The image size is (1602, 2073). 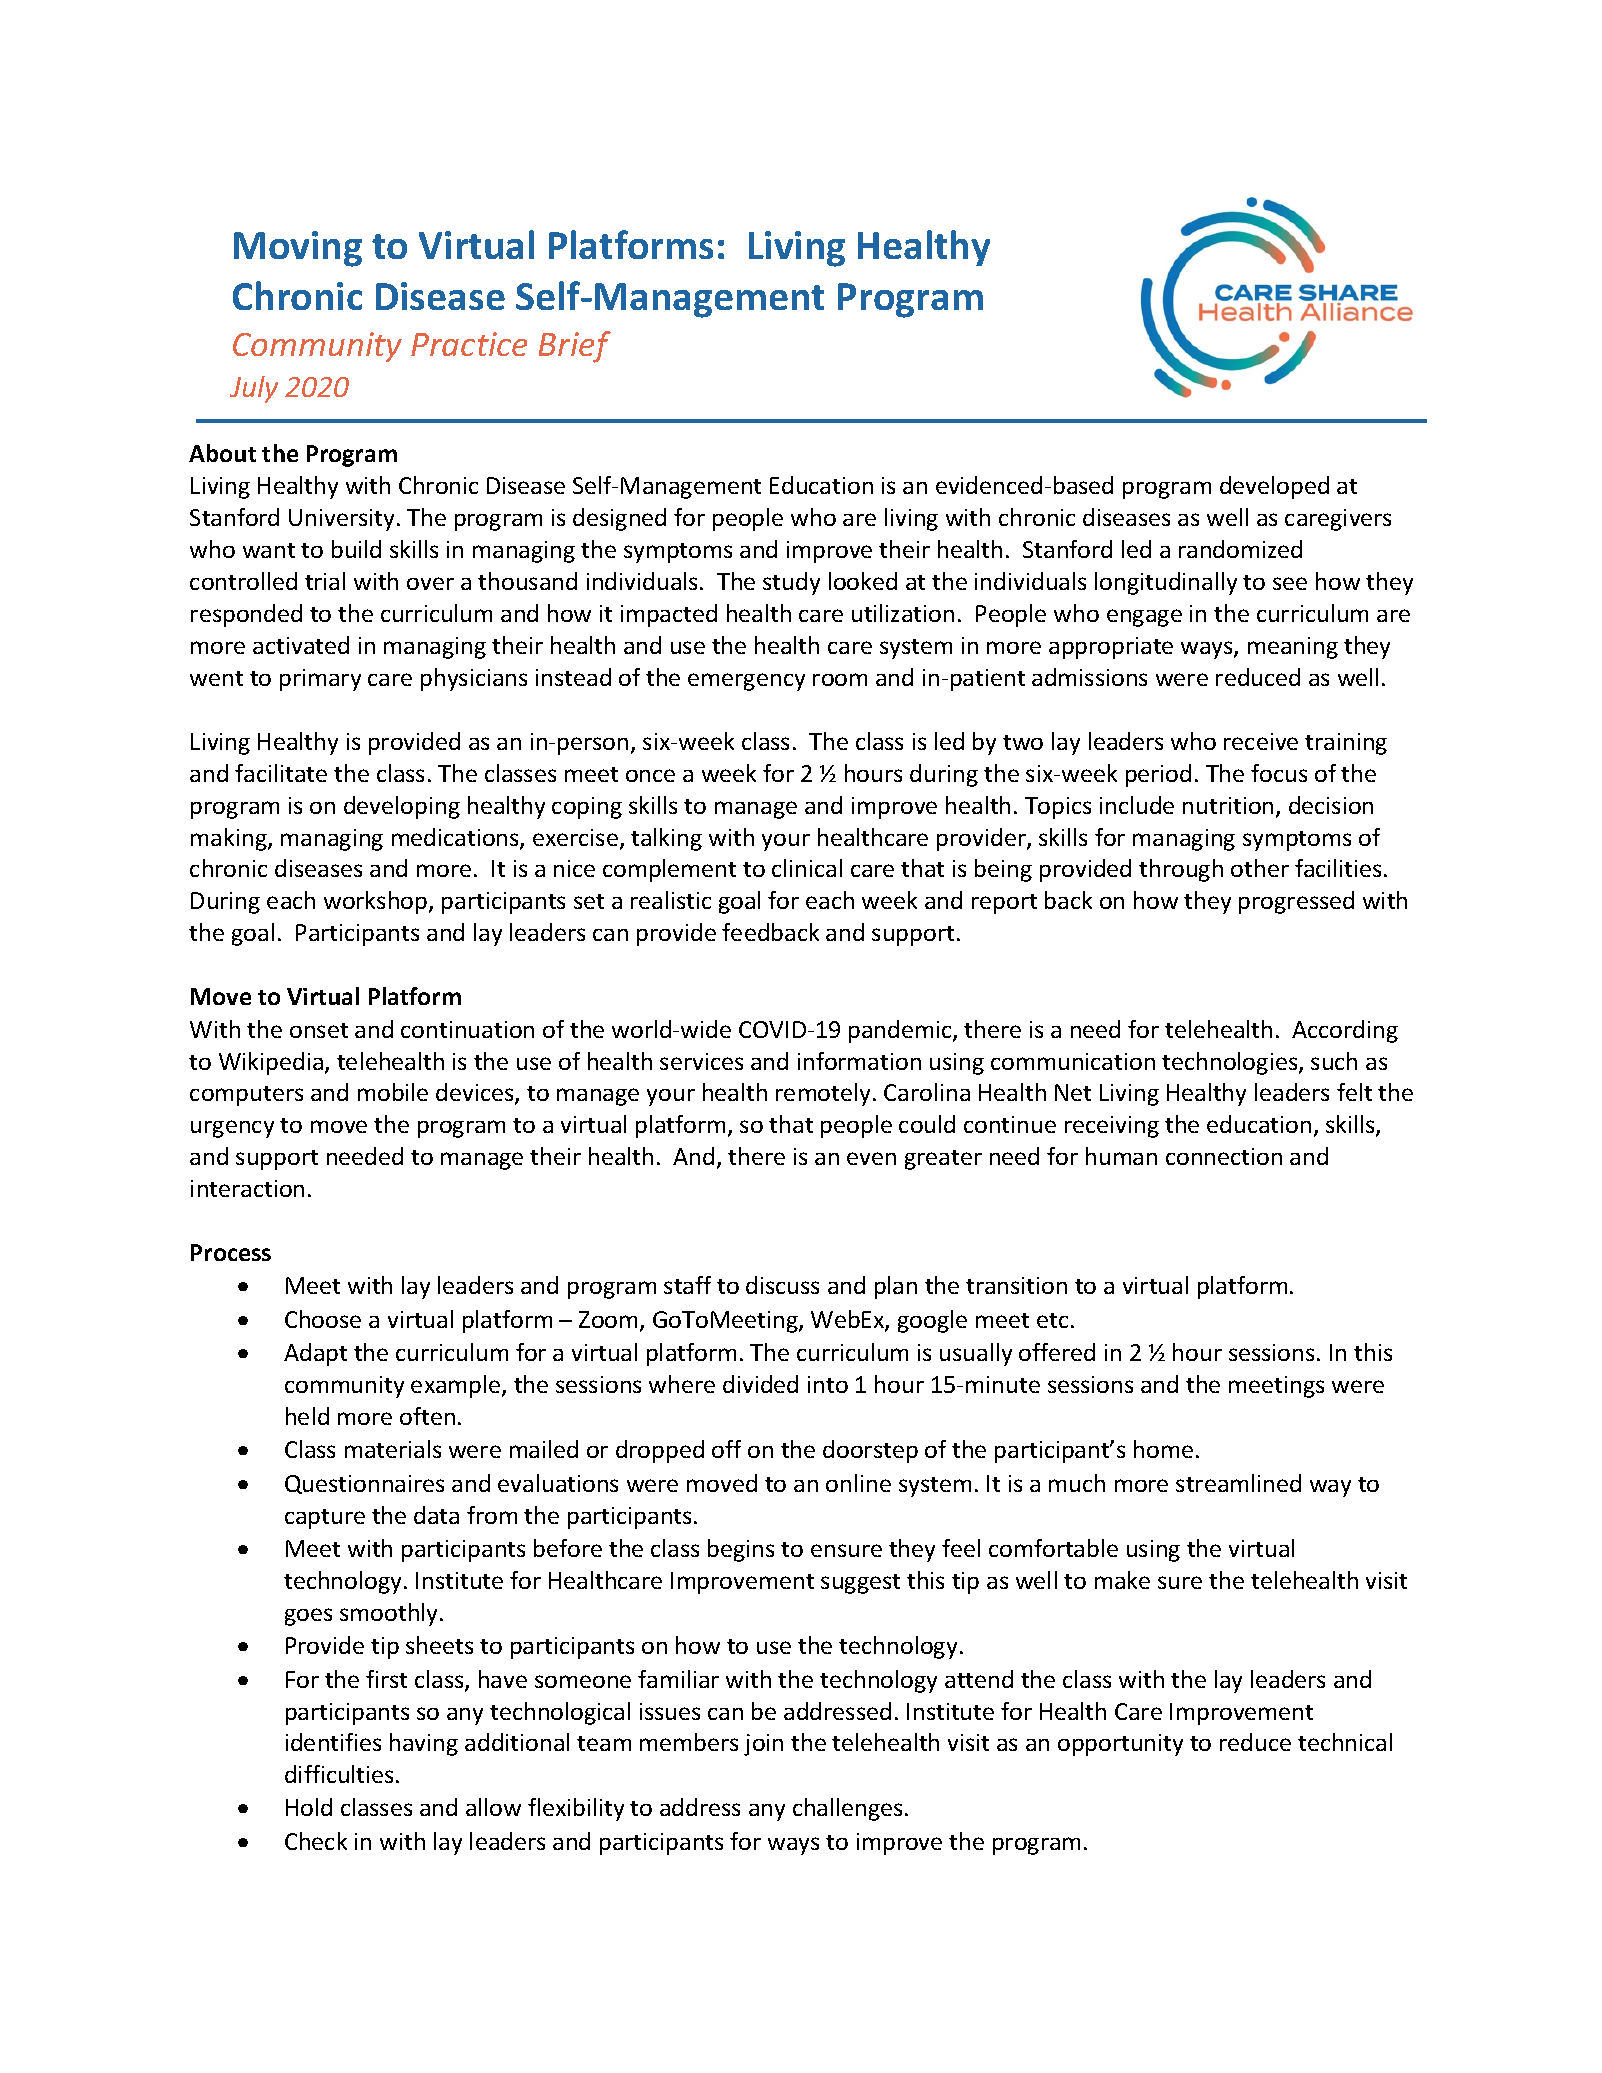 I want to click on Brief, so click(x=575, y=347).
